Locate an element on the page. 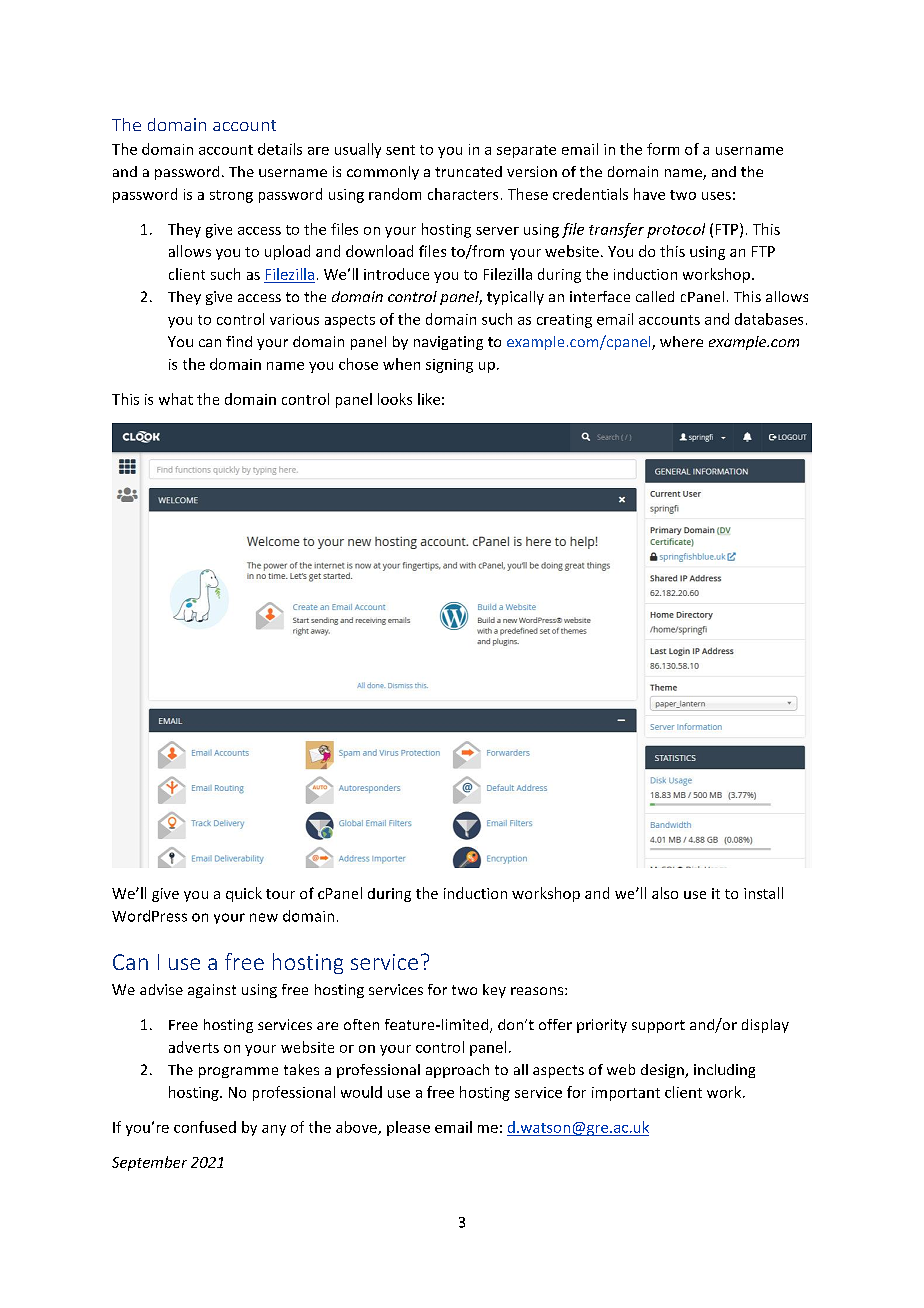  strong is located at coordinates (231, 196).
